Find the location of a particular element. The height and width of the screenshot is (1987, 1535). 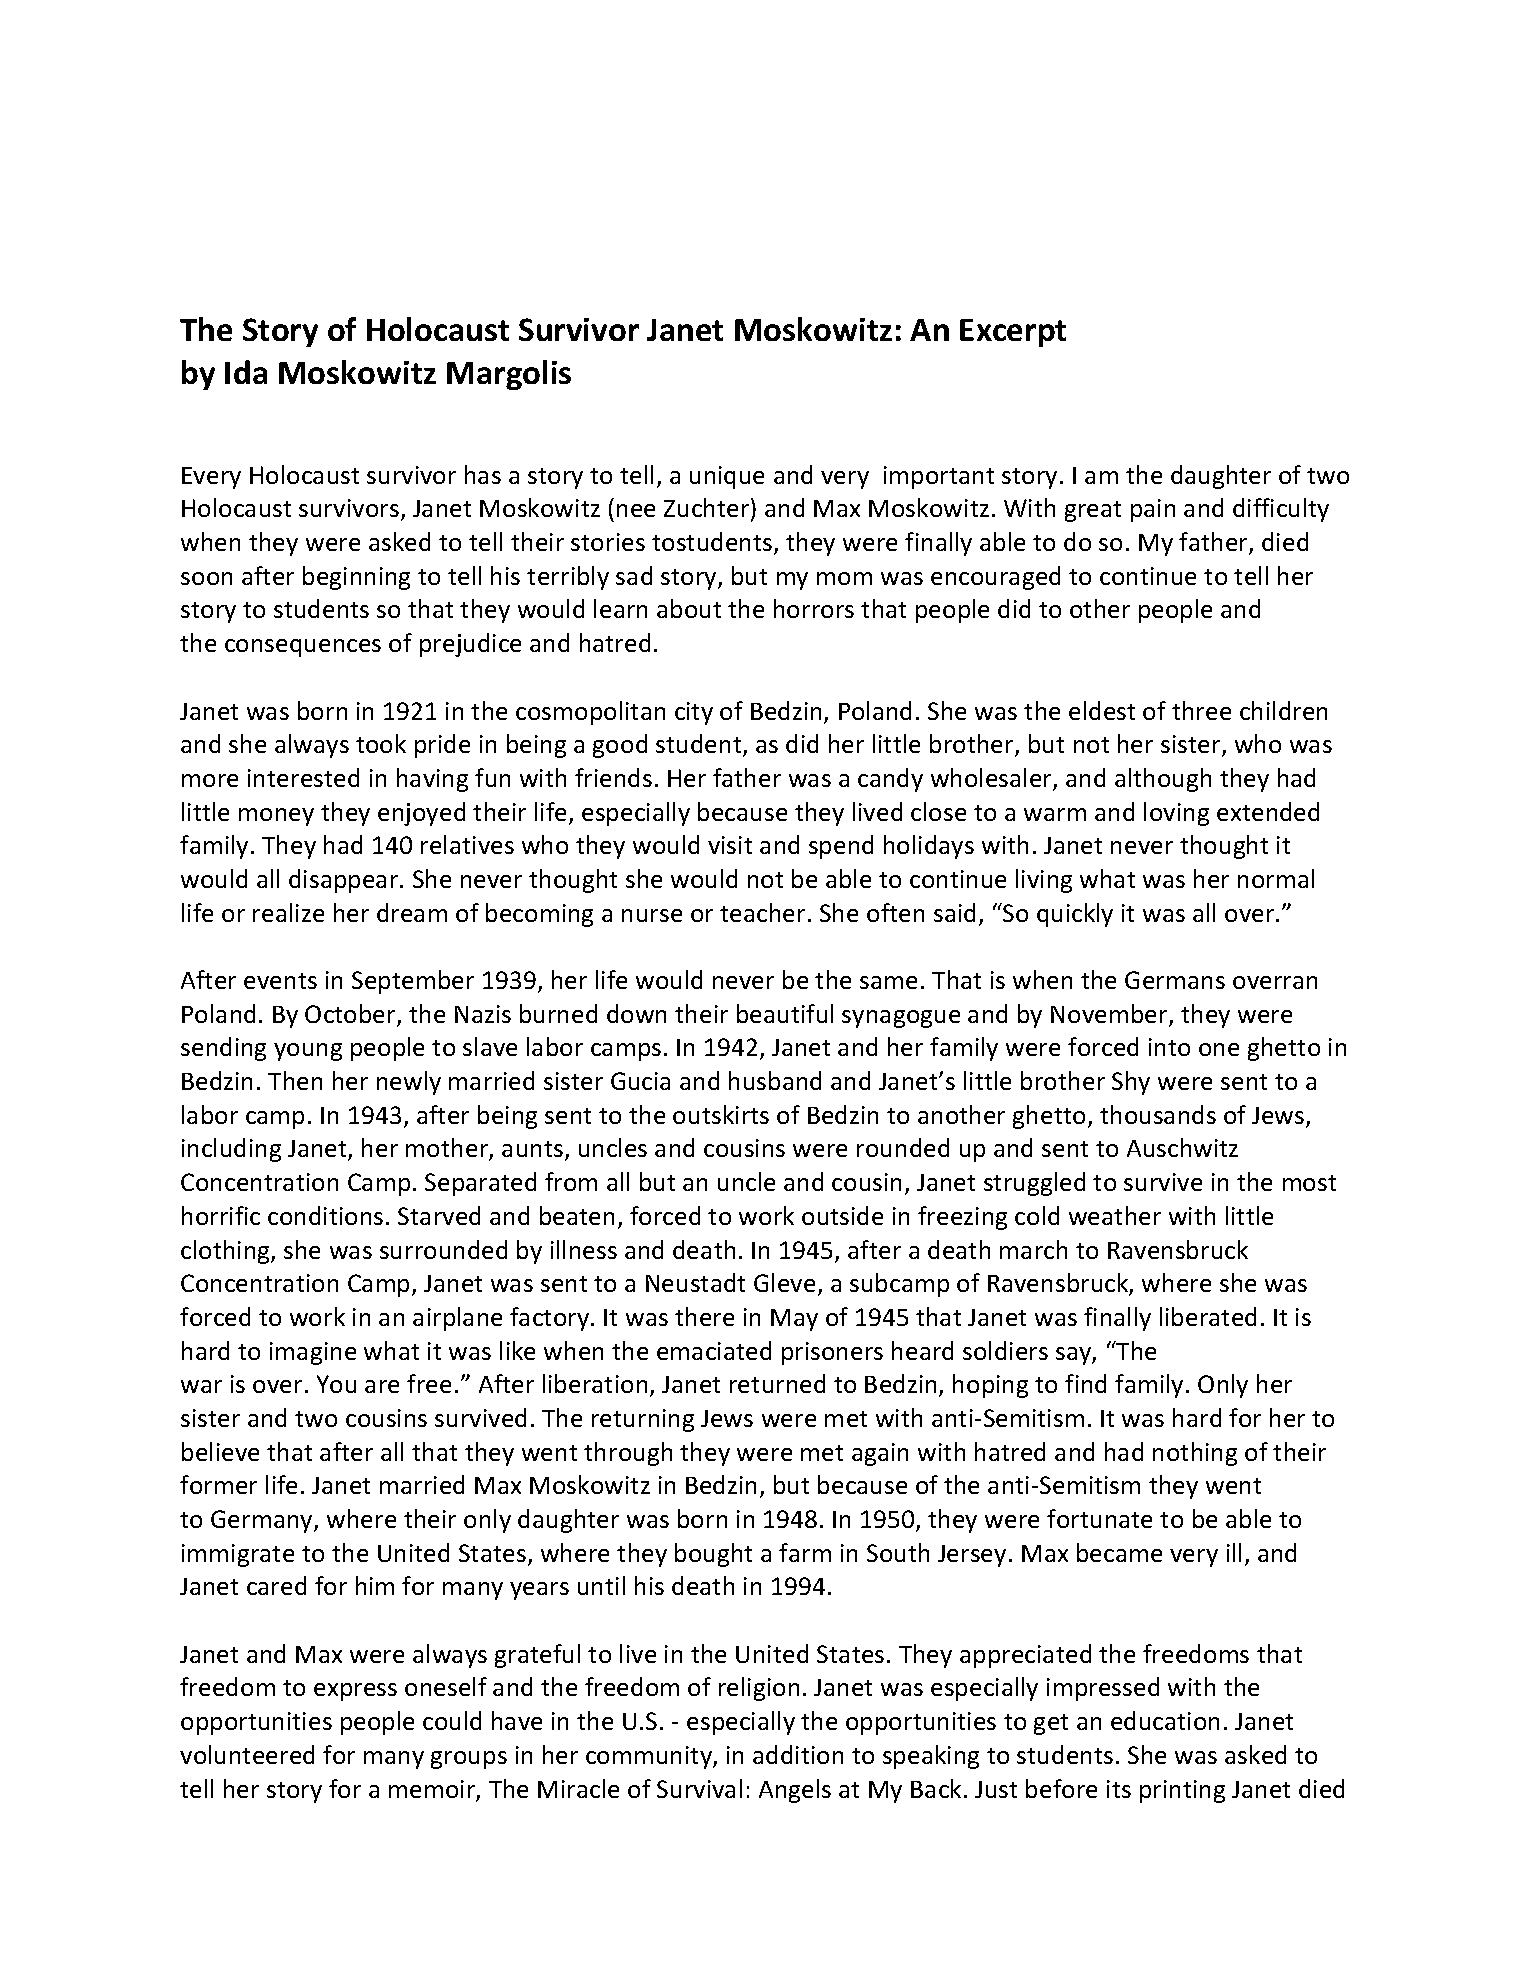

addition is located at coordinates (798, 1754).
